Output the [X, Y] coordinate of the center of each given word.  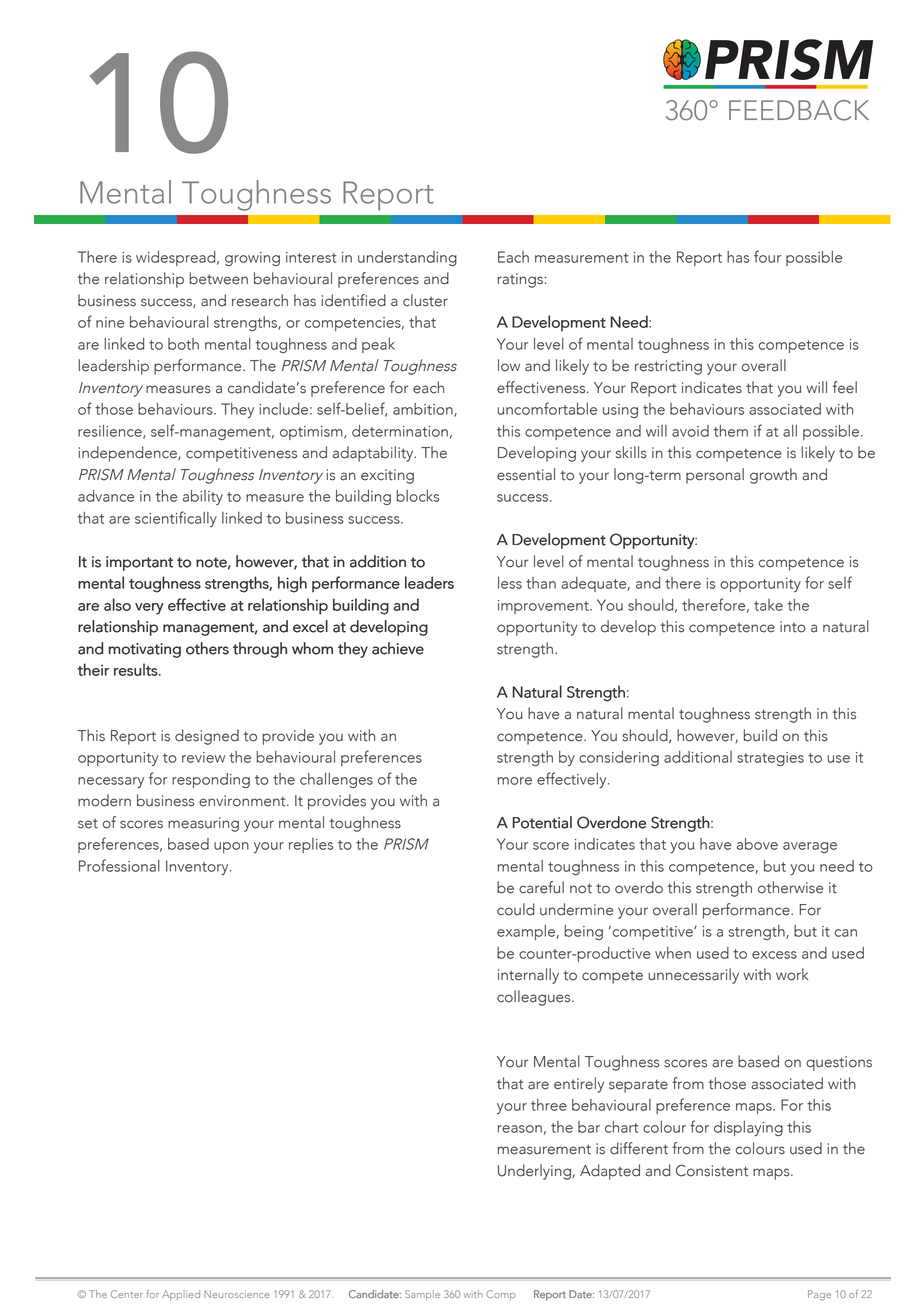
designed [207, 737]
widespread [177, 258]
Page [819, 1295]
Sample [422, 1295]
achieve [398, 648]
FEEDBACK [799, 110]
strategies [770, 759]
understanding [407, 258]
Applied [181, 1295]
